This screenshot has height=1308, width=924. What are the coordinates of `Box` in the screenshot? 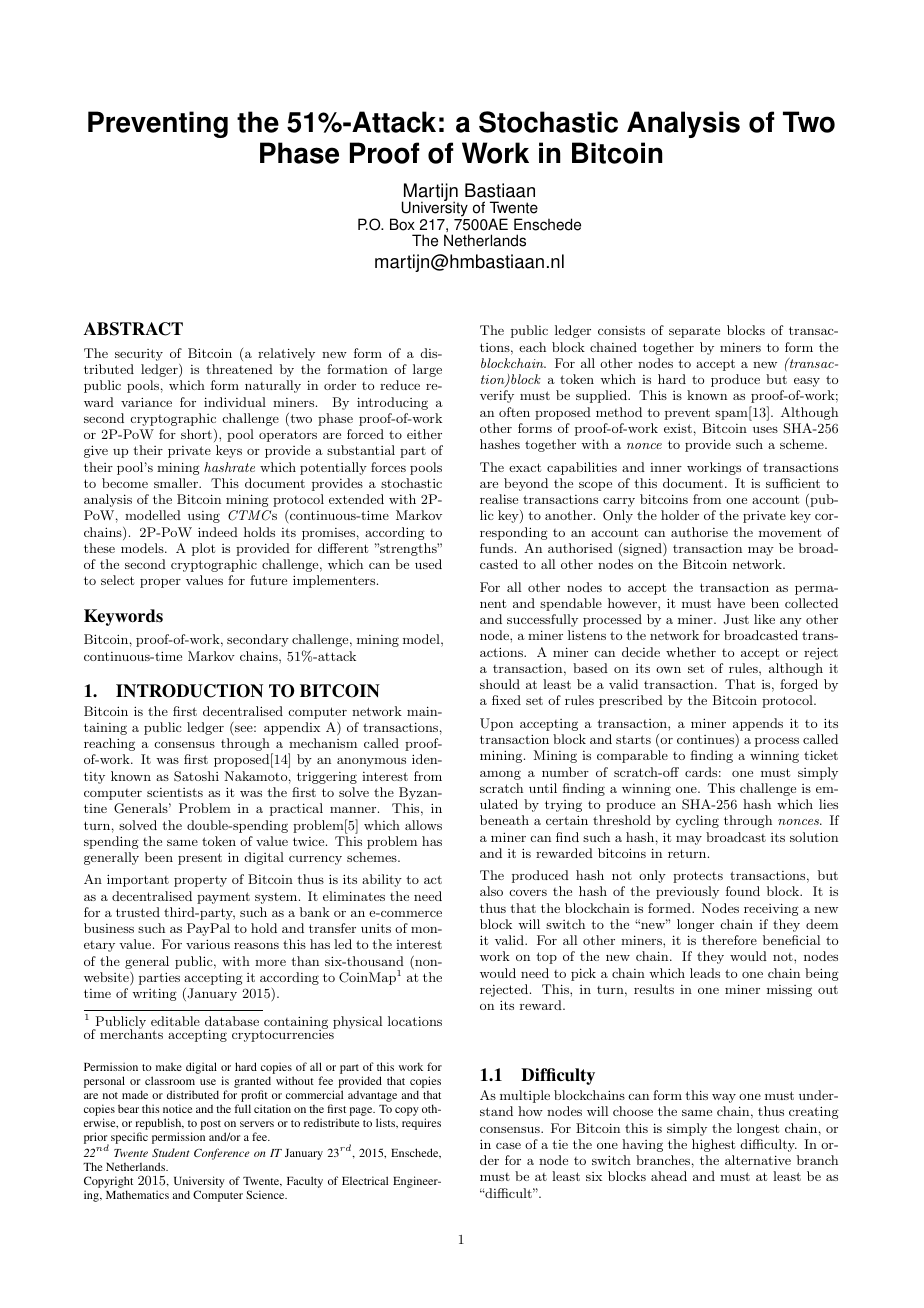 It's located at (402, 224).
